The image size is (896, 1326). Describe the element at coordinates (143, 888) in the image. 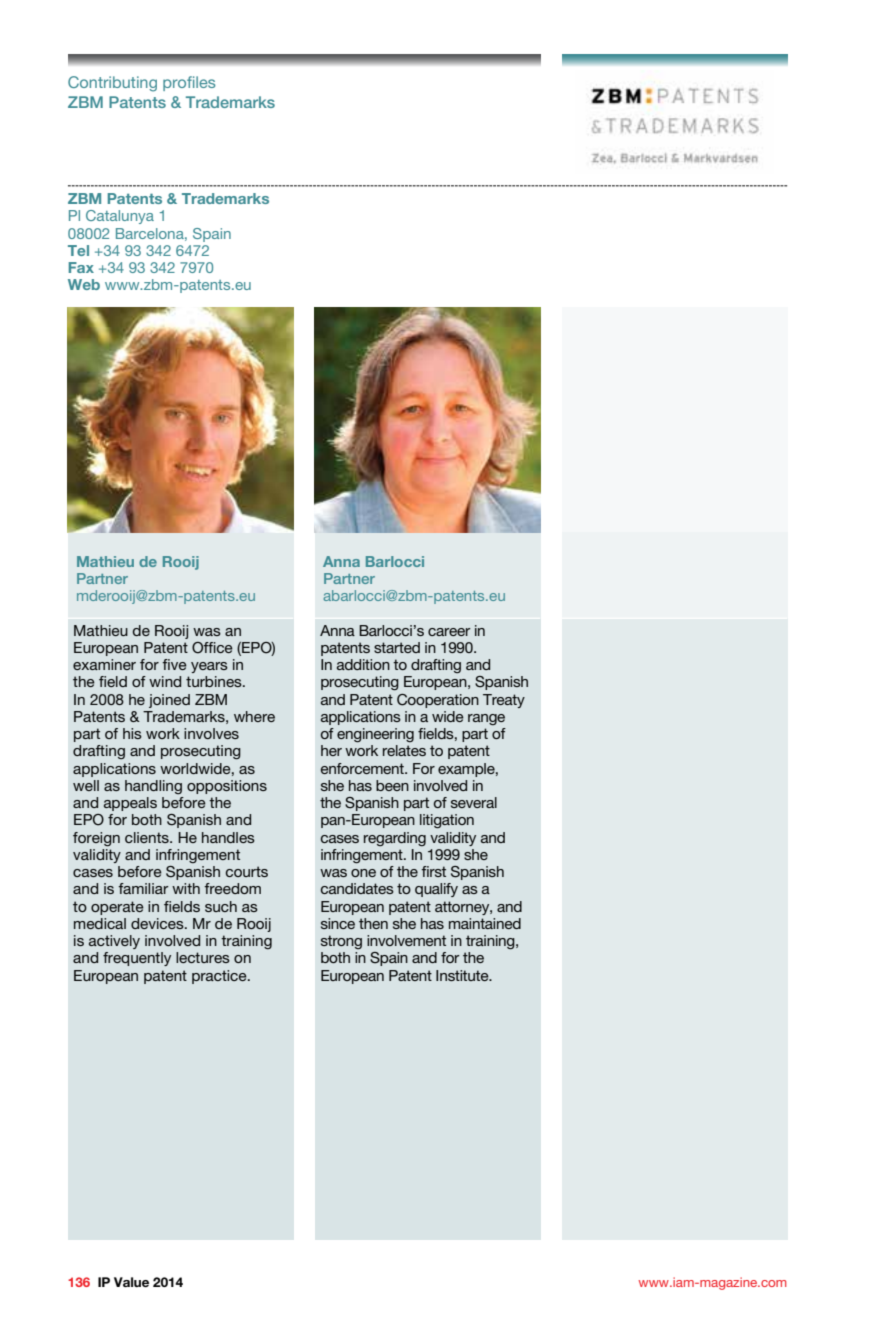

I see `familiar` at that location.
